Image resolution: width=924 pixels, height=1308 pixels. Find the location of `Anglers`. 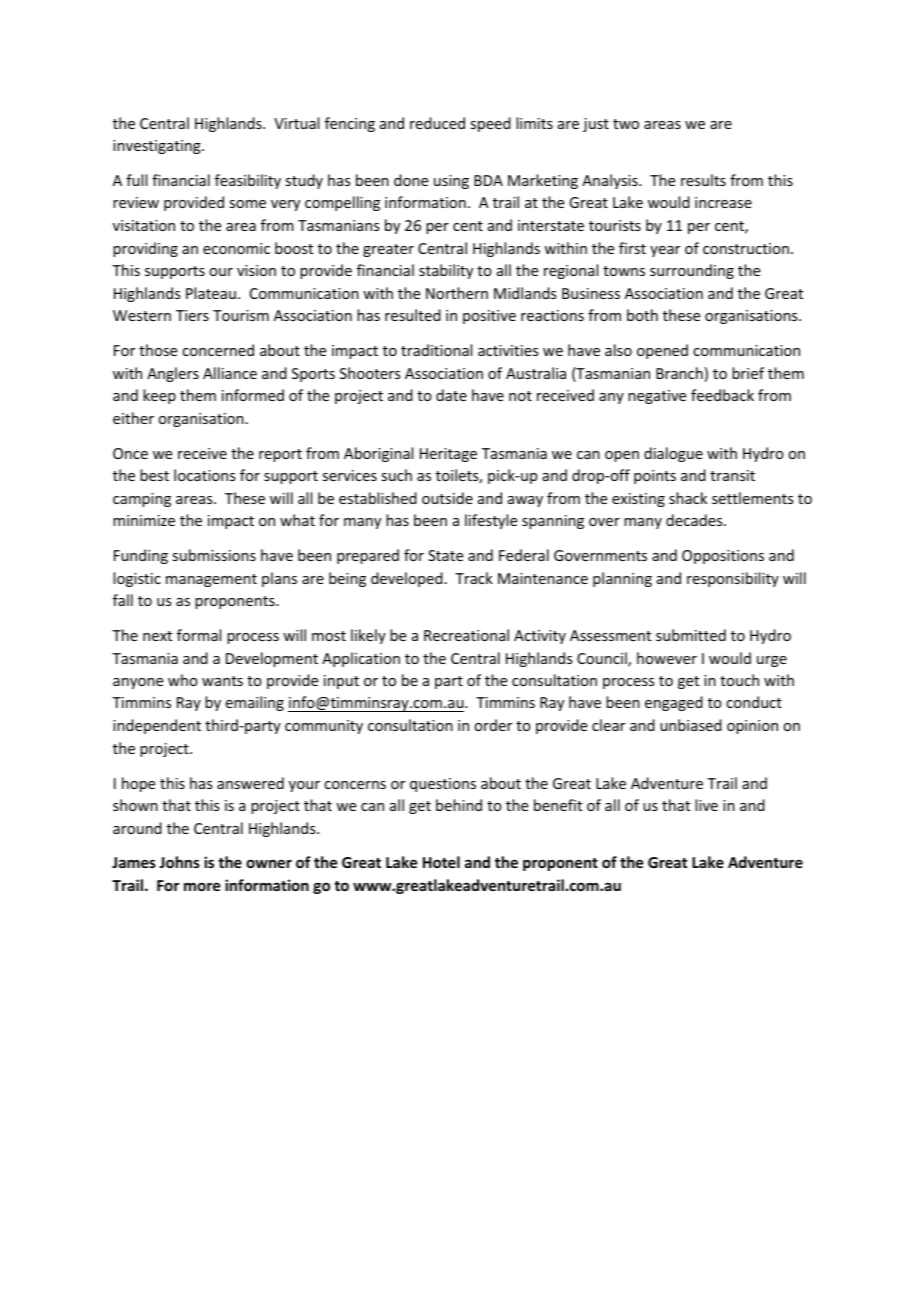

Anglers is located at coordinates (173, 374).
